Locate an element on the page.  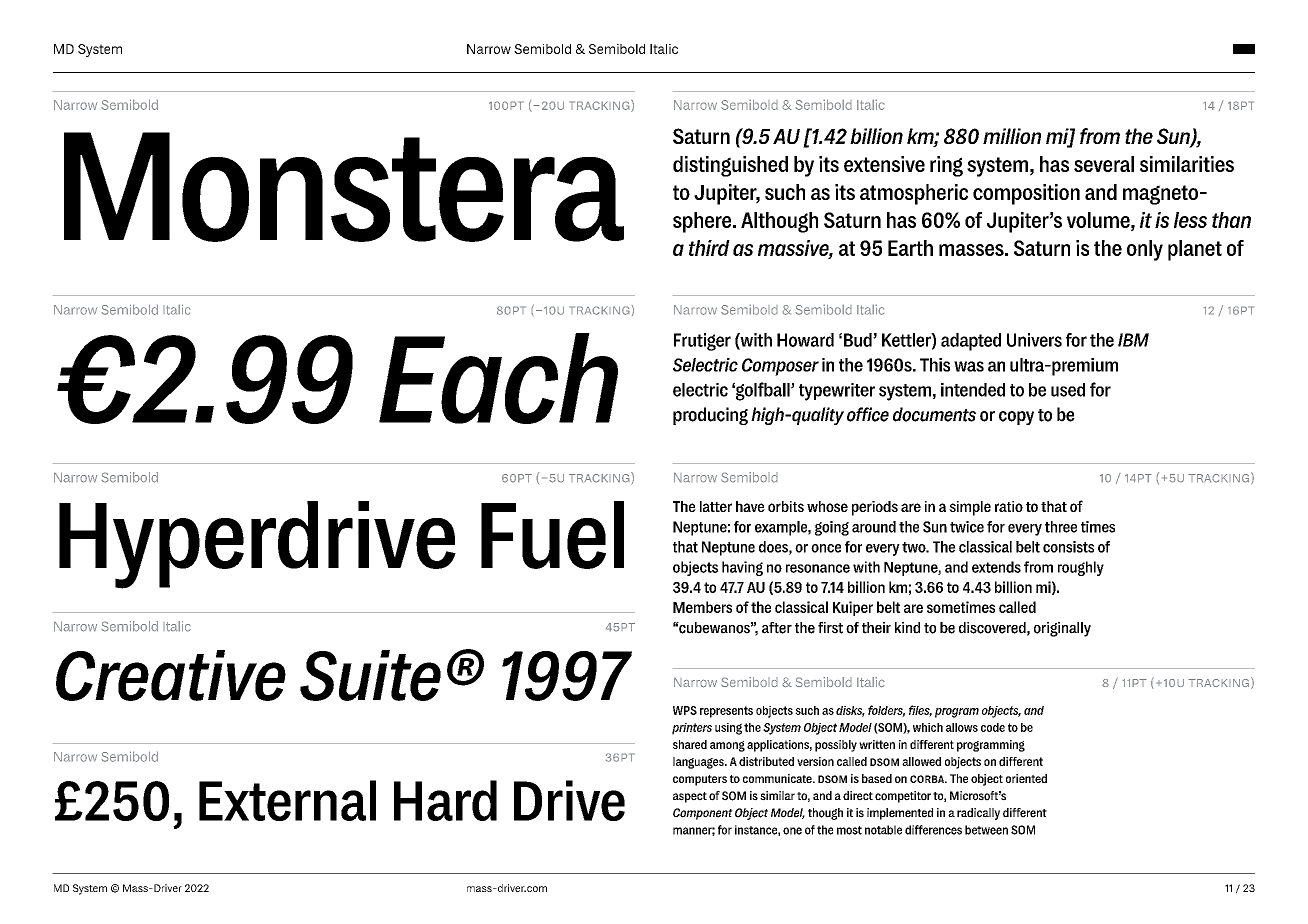
External is located at coordinates (287, 800).
